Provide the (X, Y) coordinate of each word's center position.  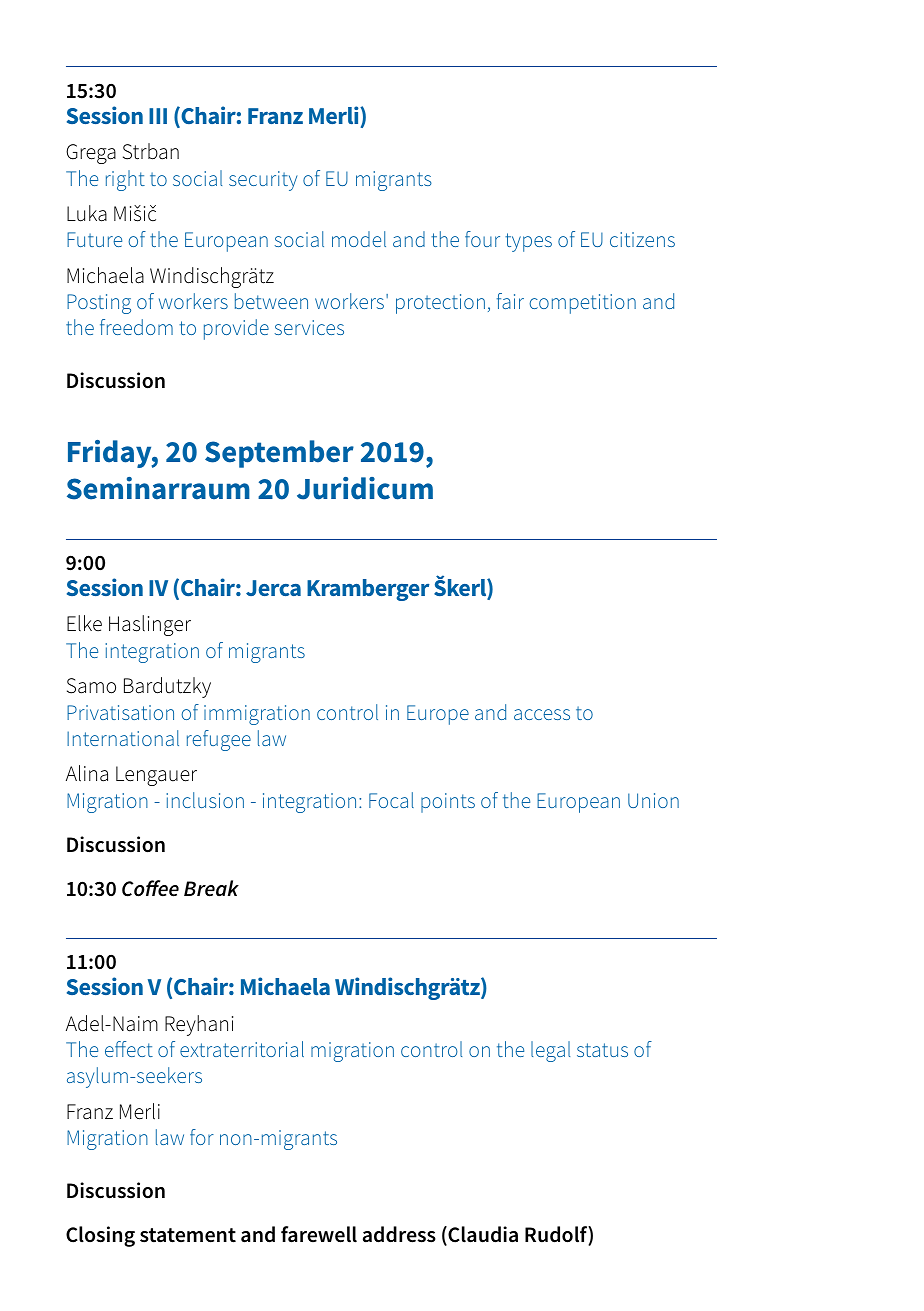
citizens (642, 239)
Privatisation (120, 712)
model (359, 239)
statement (188, 1235)
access (542, 714)
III (158, 116)
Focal (391, 800)
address (399, 1234)
